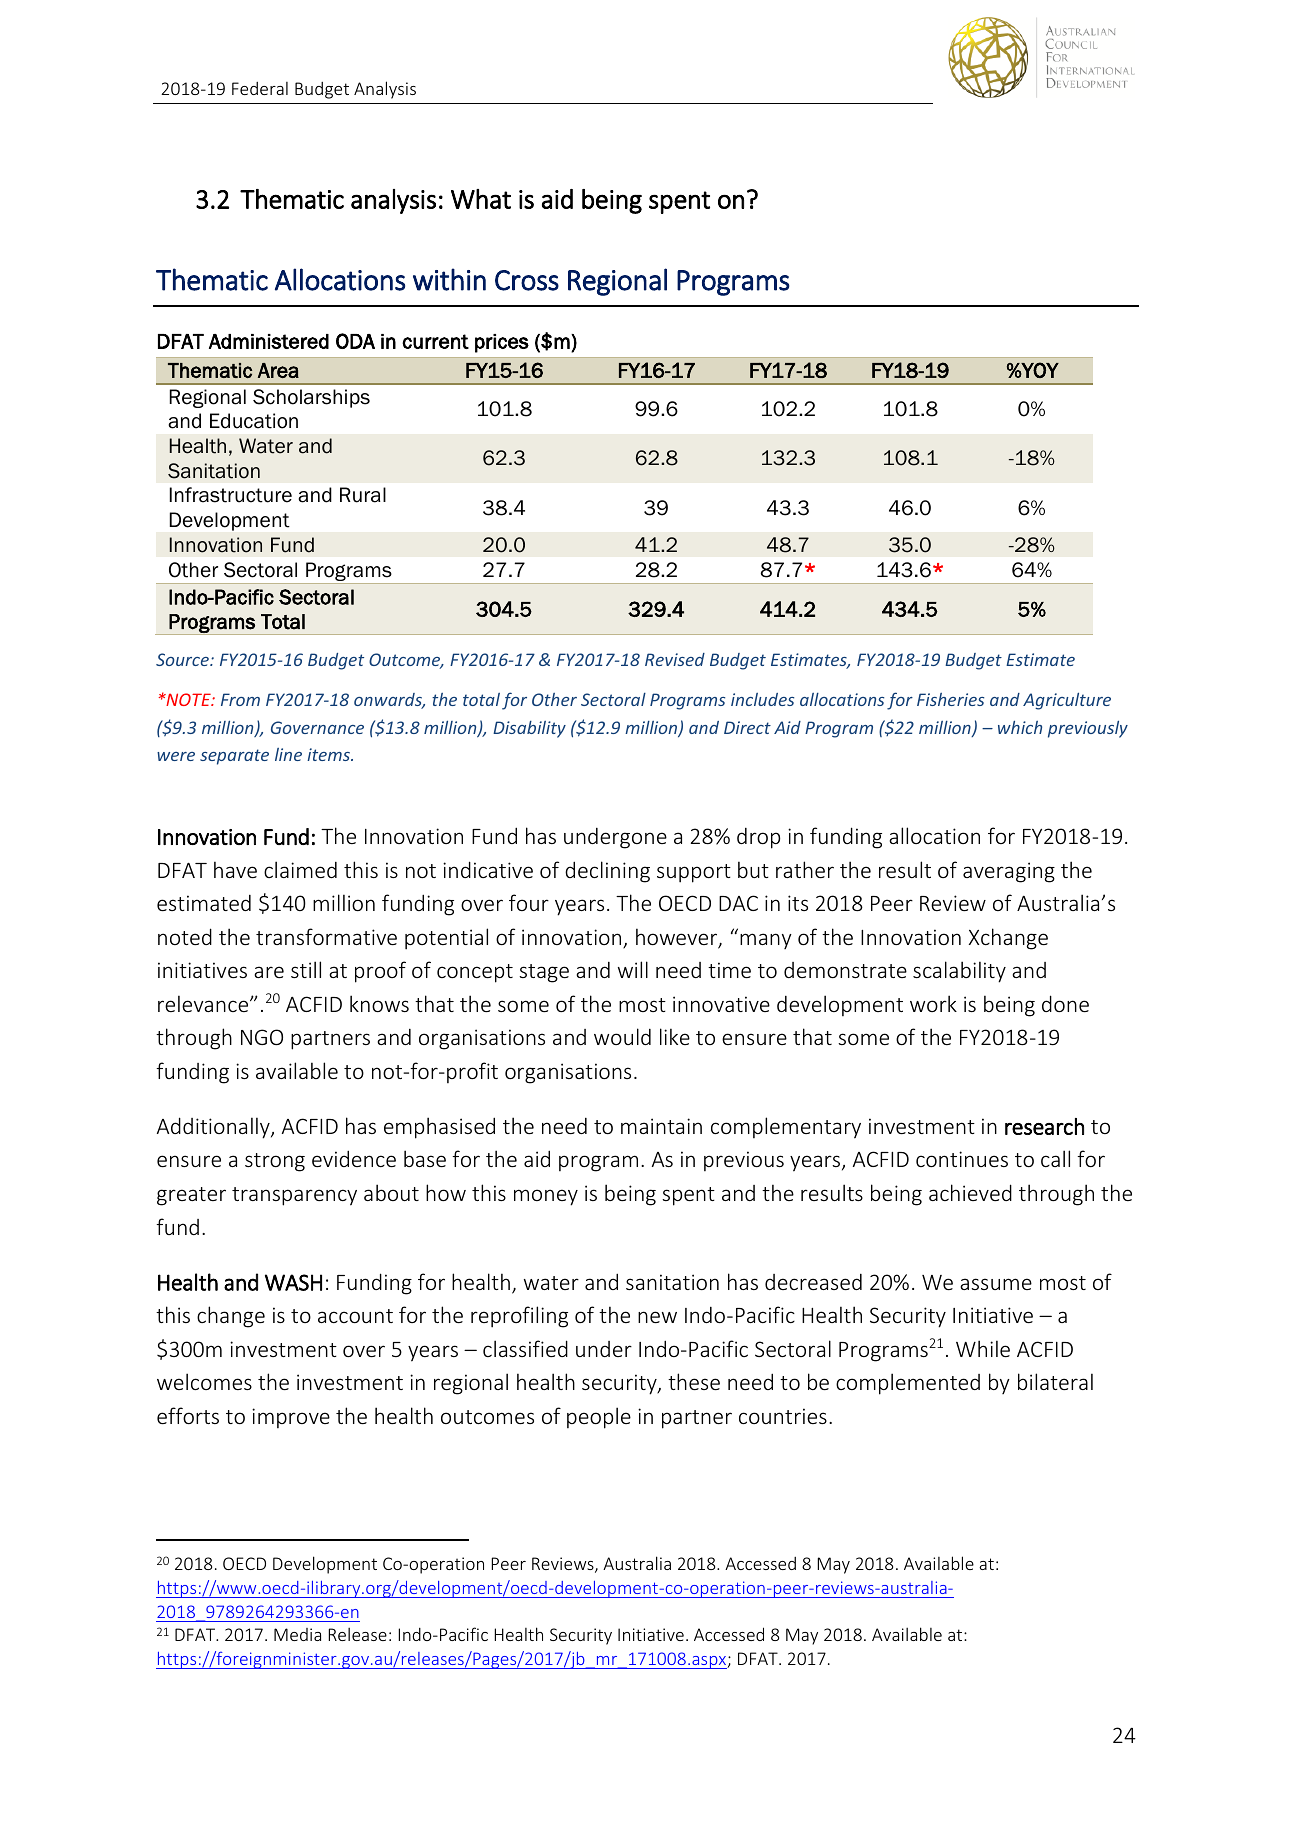 This screenshot has height=1827, width=1292. What do you see at coordinates (300, 869) in the screenshot?
I see `claimed` at bounding box center [300, 869].
